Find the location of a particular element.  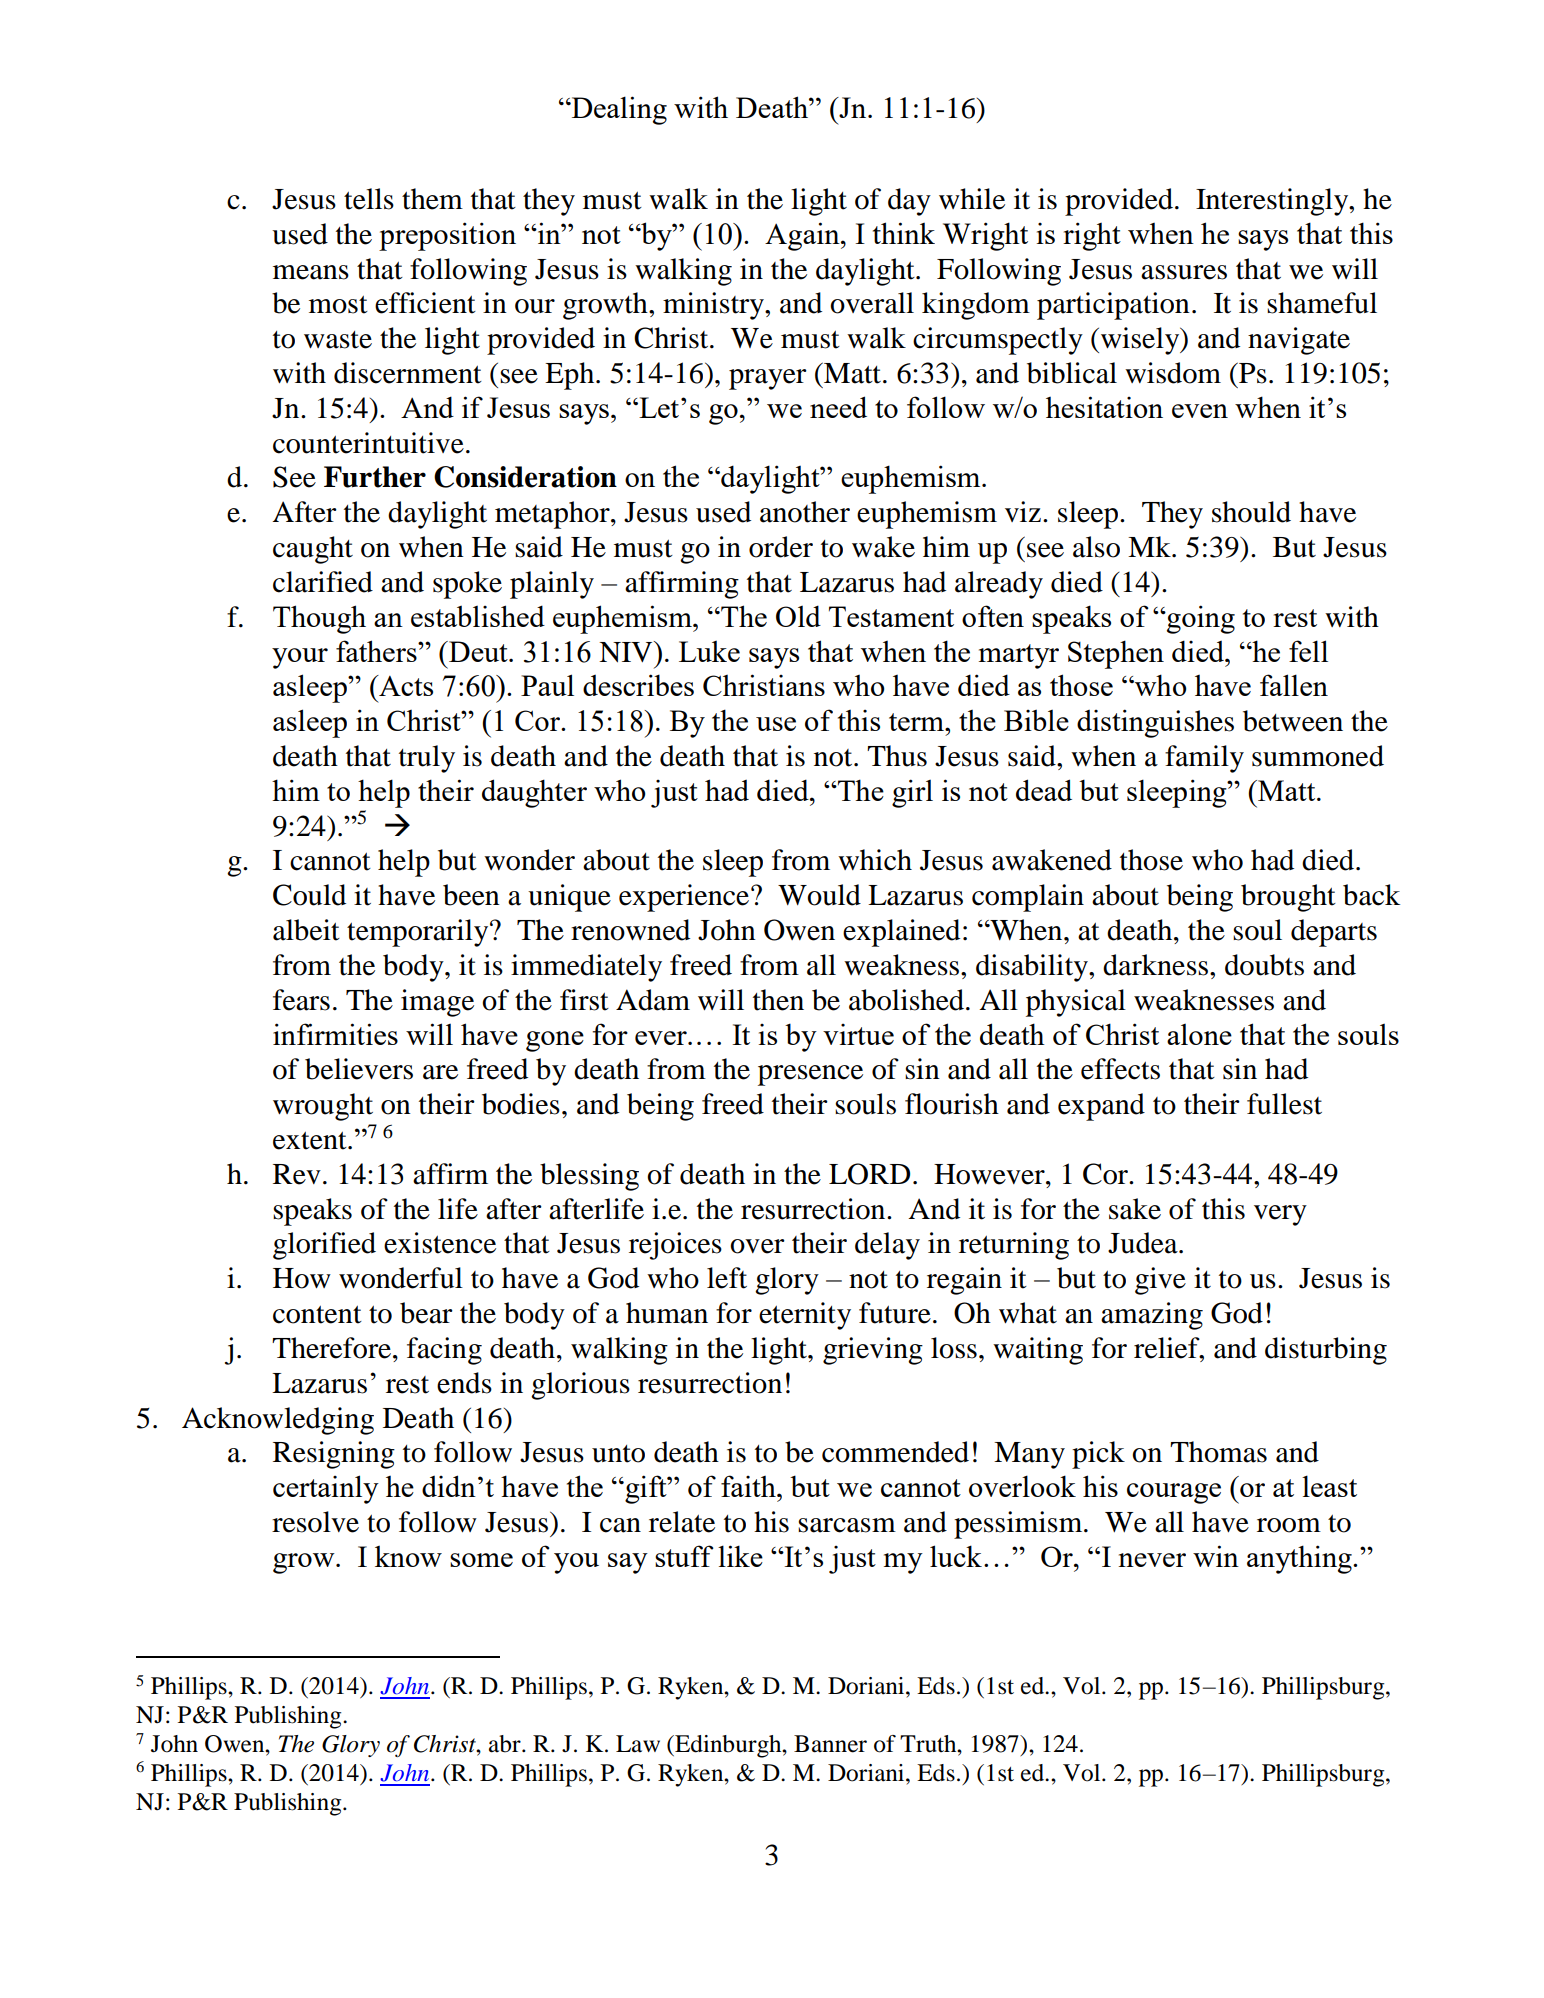

think is located at coordinates (904, 233).
